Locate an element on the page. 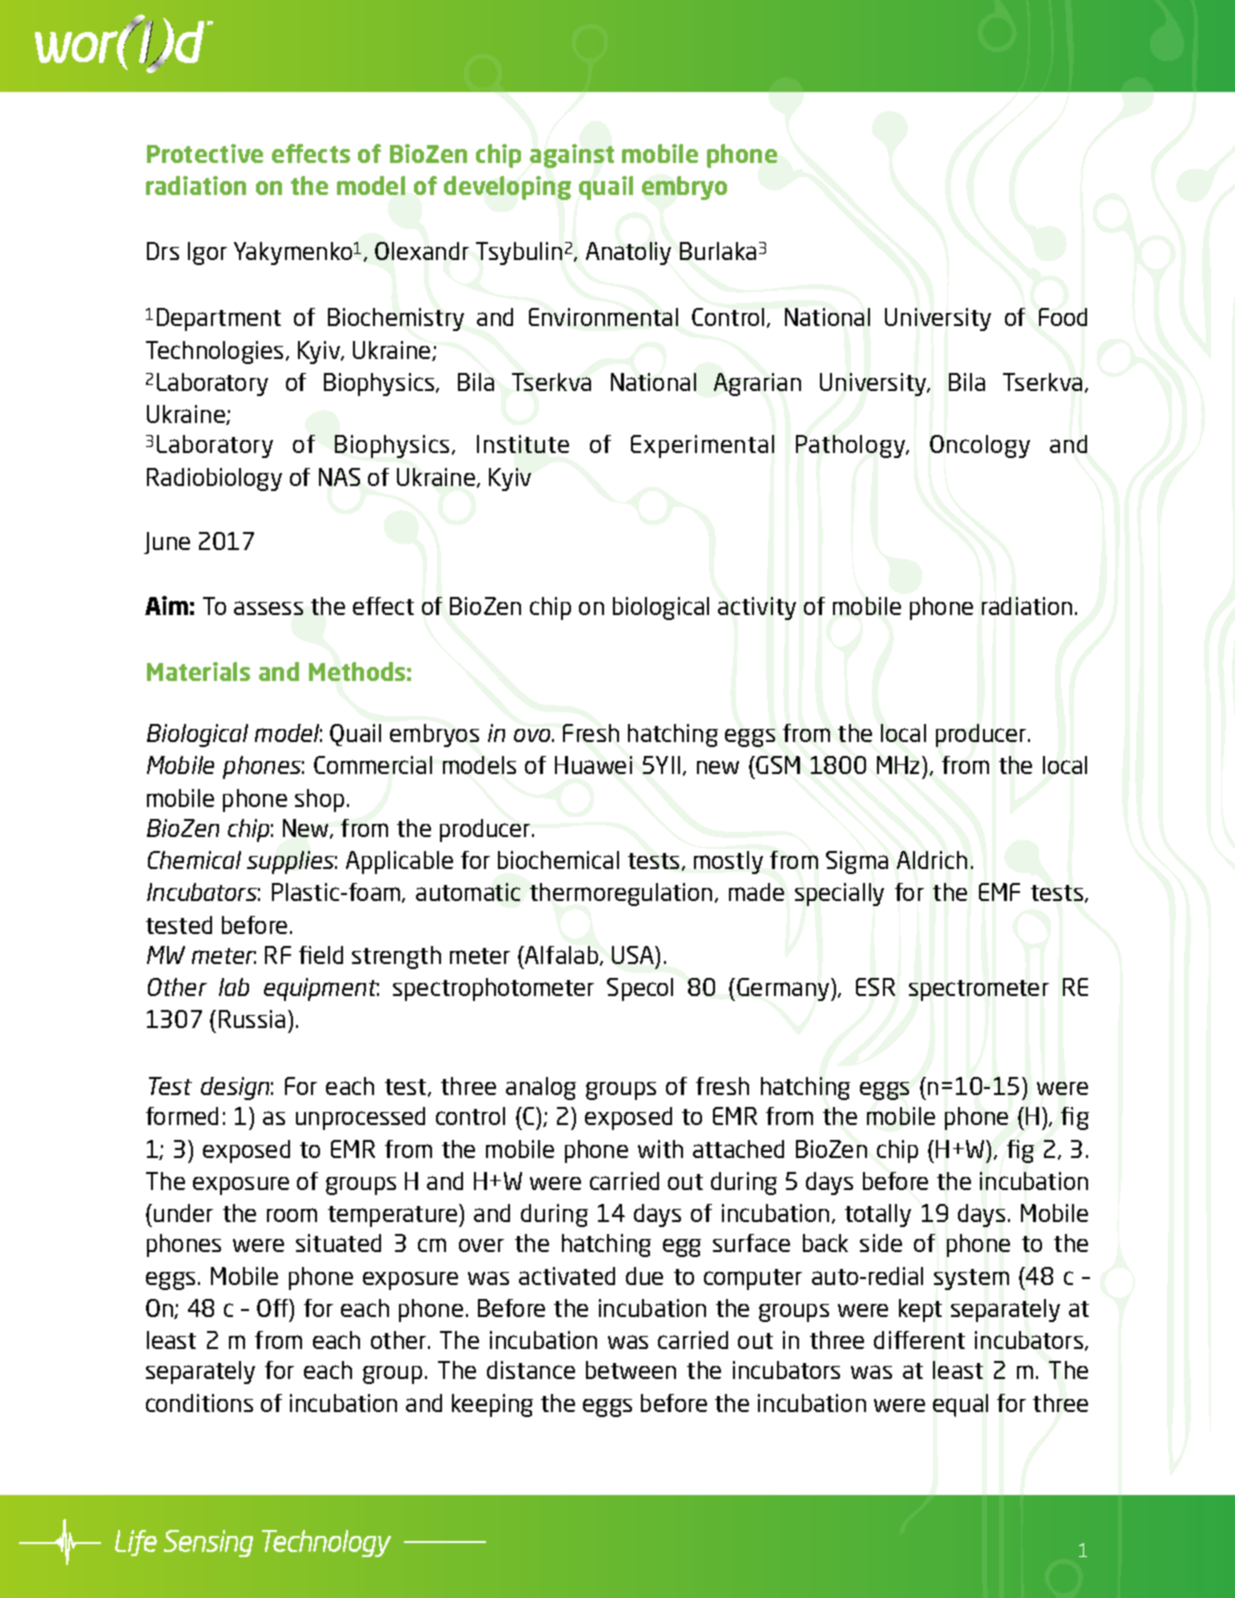  Oncology is located at coordinates (980, 446).
